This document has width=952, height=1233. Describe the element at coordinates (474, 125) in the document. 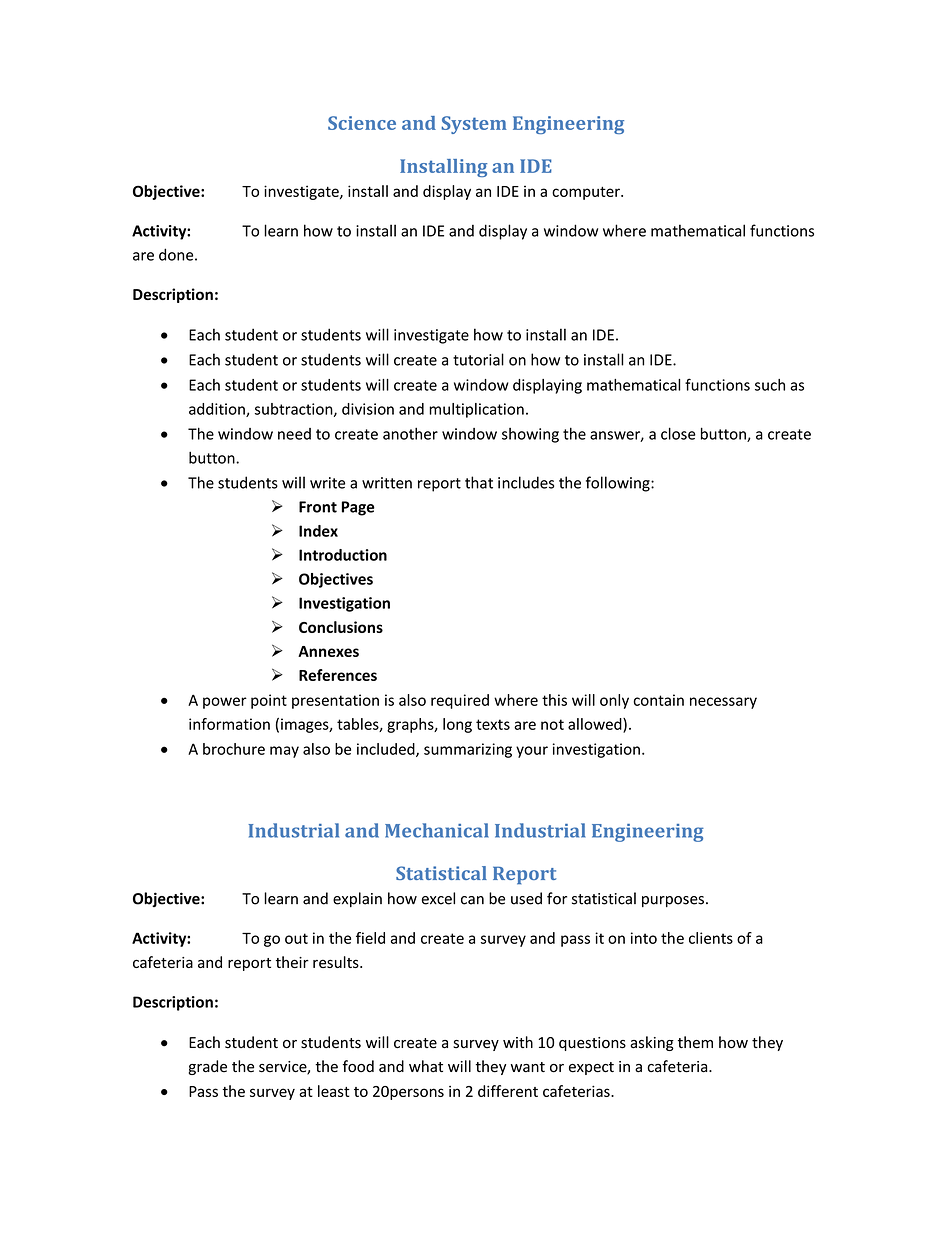

I see `System` at that location.
